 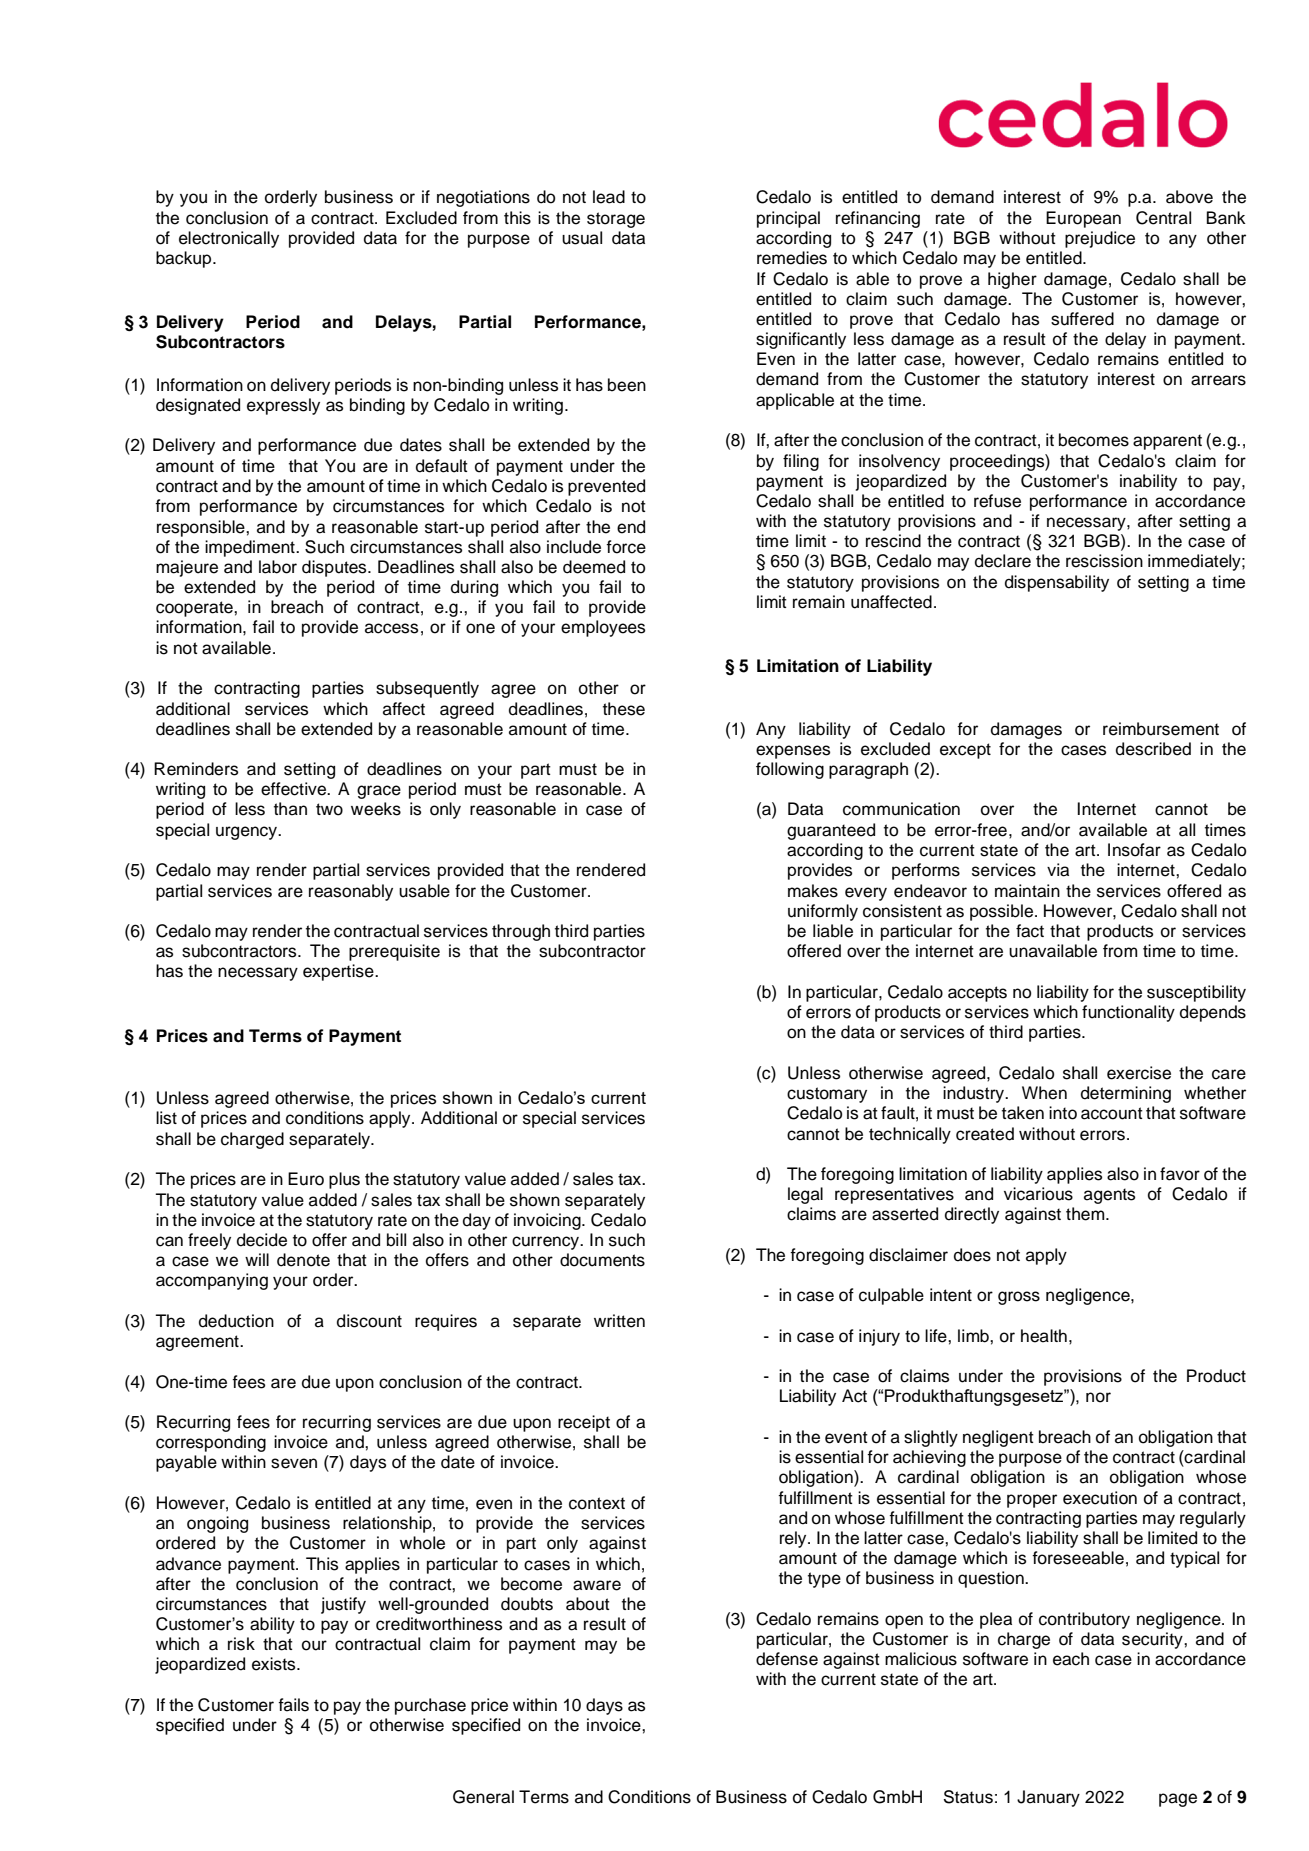 What do you see at coordinates (1100, 239) in the document?
I see `prejudice` at bounding box center [1100, 239].
